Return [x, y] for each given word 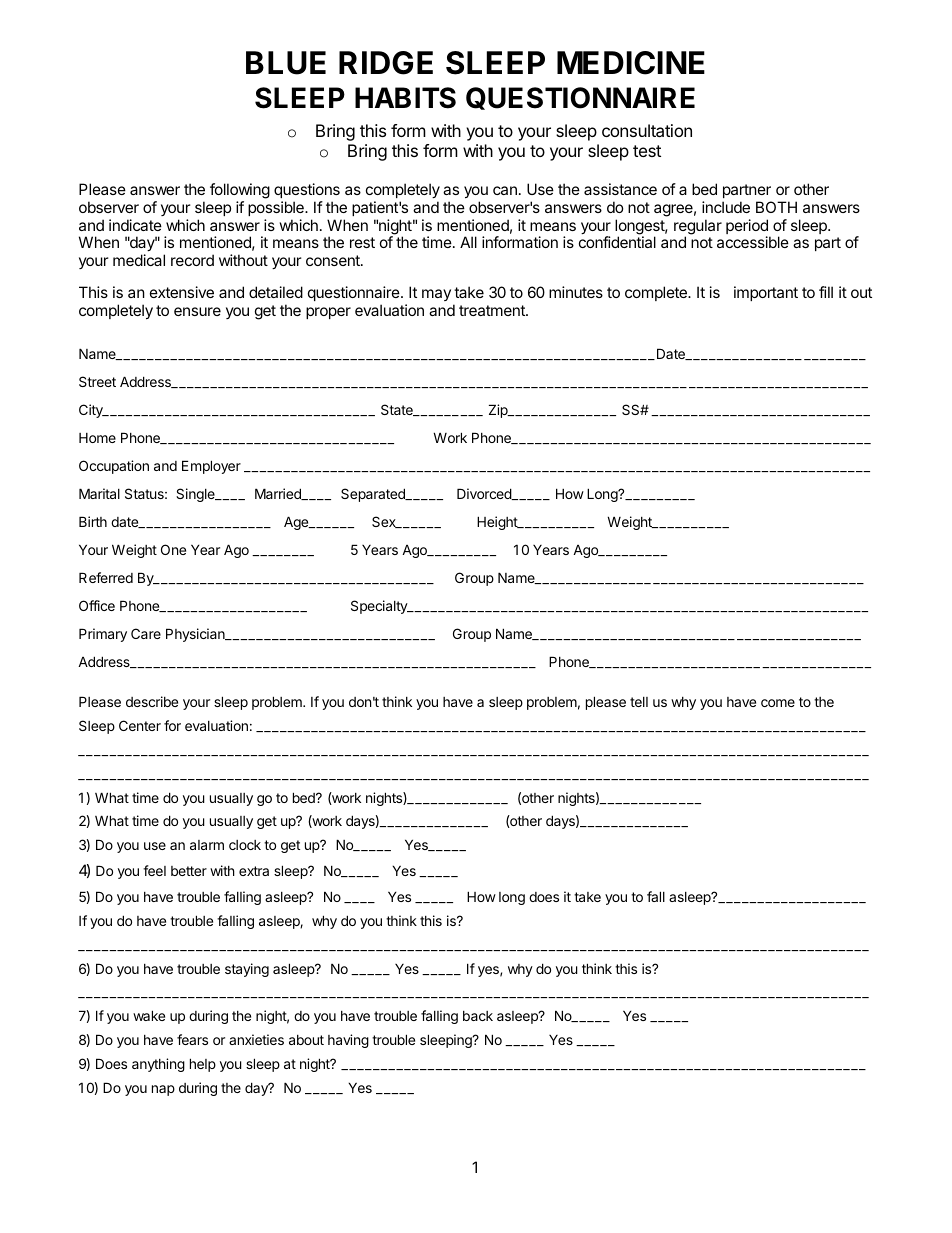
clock [245, 845]
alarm [207, 845]
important [766, 293]
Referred [106, 577]
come [778, 703]
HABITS [405, 98]
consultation [647, 130]
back [478, 1016]
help [203, 1065]
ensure [197, 311]
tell [639, 702]
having [348, 1041]
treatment [493, 310]
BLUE [286, 63]
